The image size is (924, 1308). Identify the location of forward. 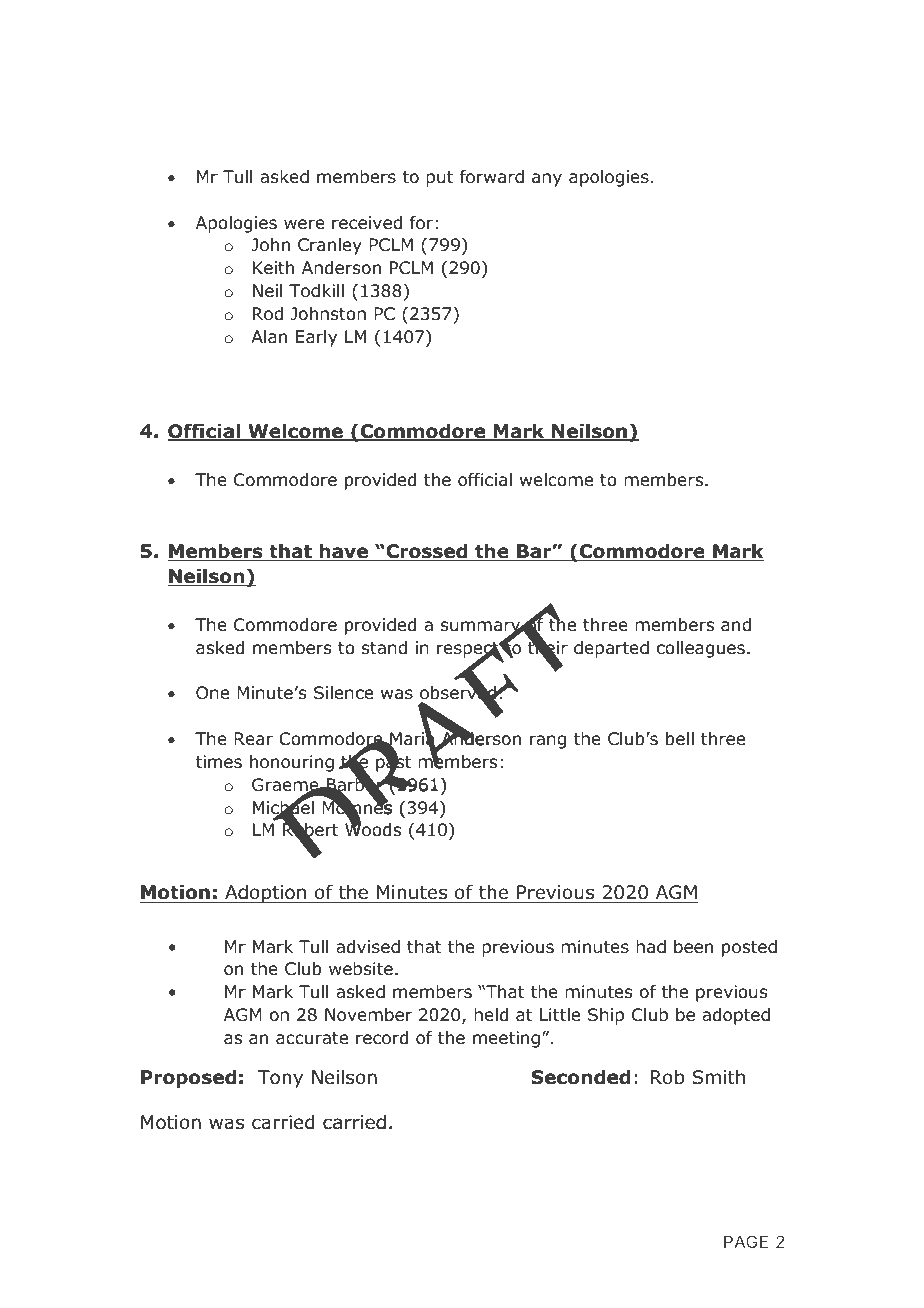
(492, 177).
